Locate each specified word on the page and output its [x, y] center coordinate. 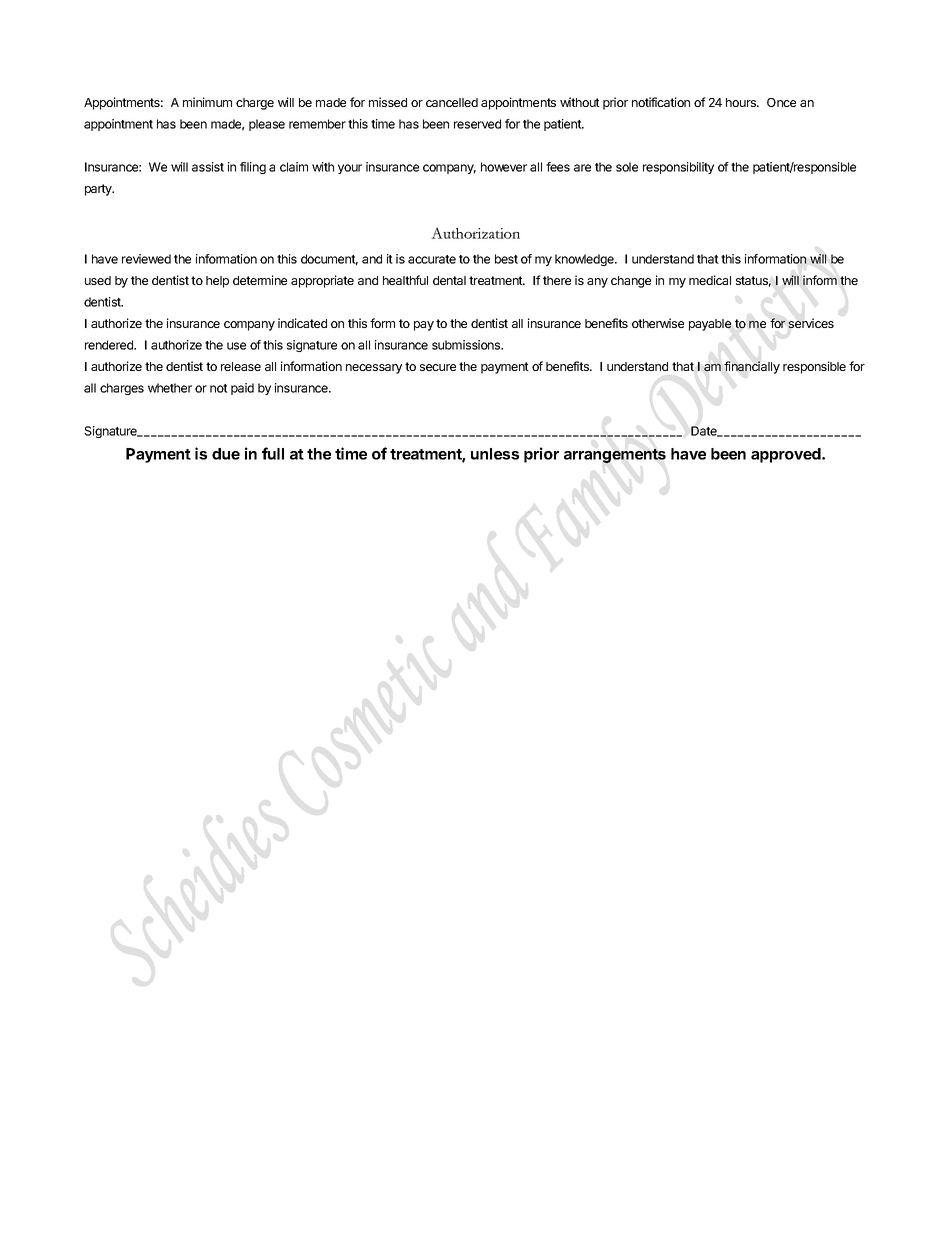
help [217, 282]
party [99, 190]
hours [742, 102]
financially [752, 367]
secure [438, 367]
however [504, 167]
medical [710, 280]
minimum [207, 102]
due [226, 454]
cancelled [452, 102]
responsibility [678, 168]
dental [449, 280]
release [241, 366]
